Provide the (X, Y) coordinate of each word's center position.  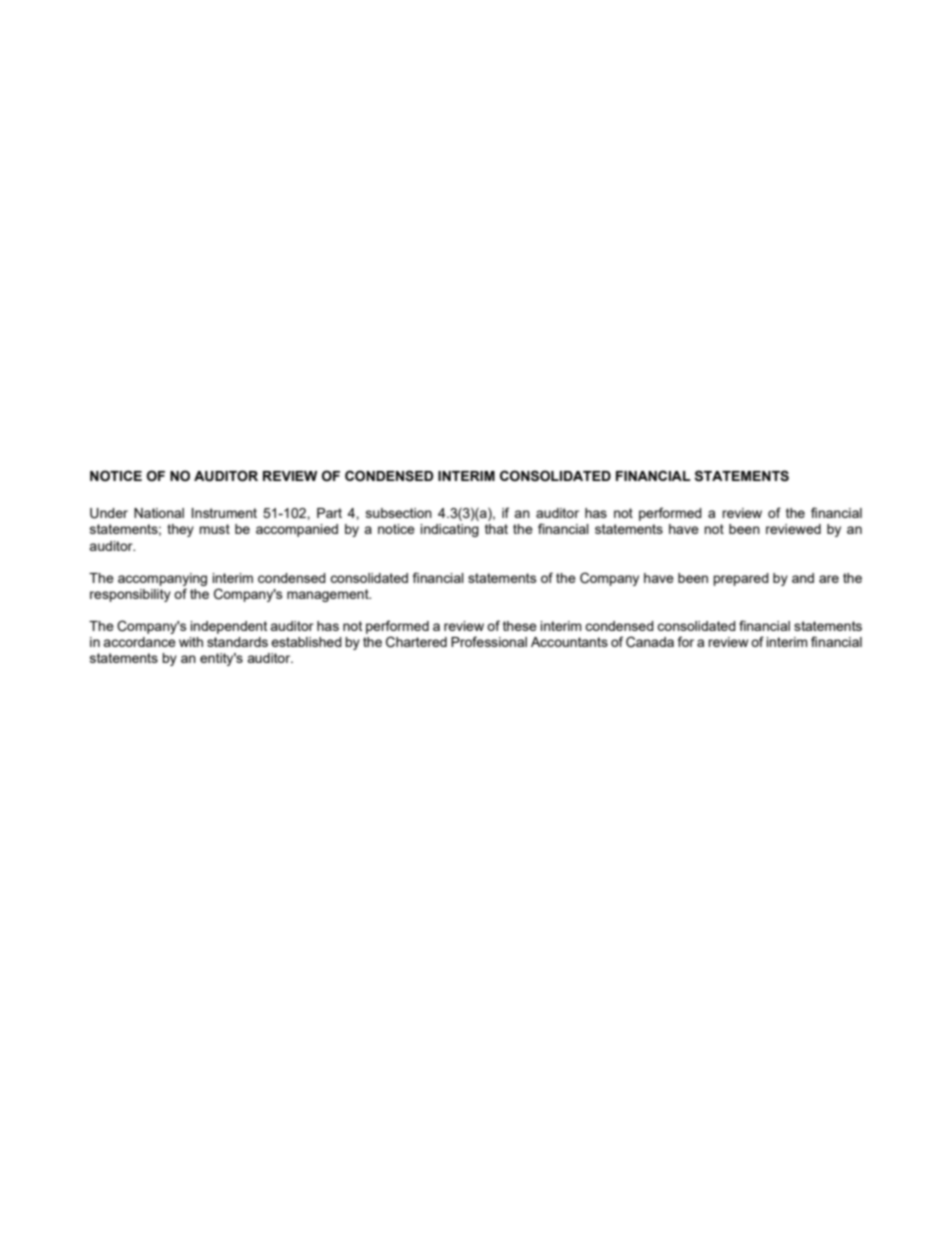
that (496, 529)
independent (228, 627)
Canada (650, 642)
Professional (489, 641)
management (329, 595)
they (180, 530)
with (191, 642)
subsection (399, 513)
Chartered (416, 642)
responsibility (130, 595)
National (159, 513)
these (520, 626)
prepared (741, 579)
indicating (449, 530)
